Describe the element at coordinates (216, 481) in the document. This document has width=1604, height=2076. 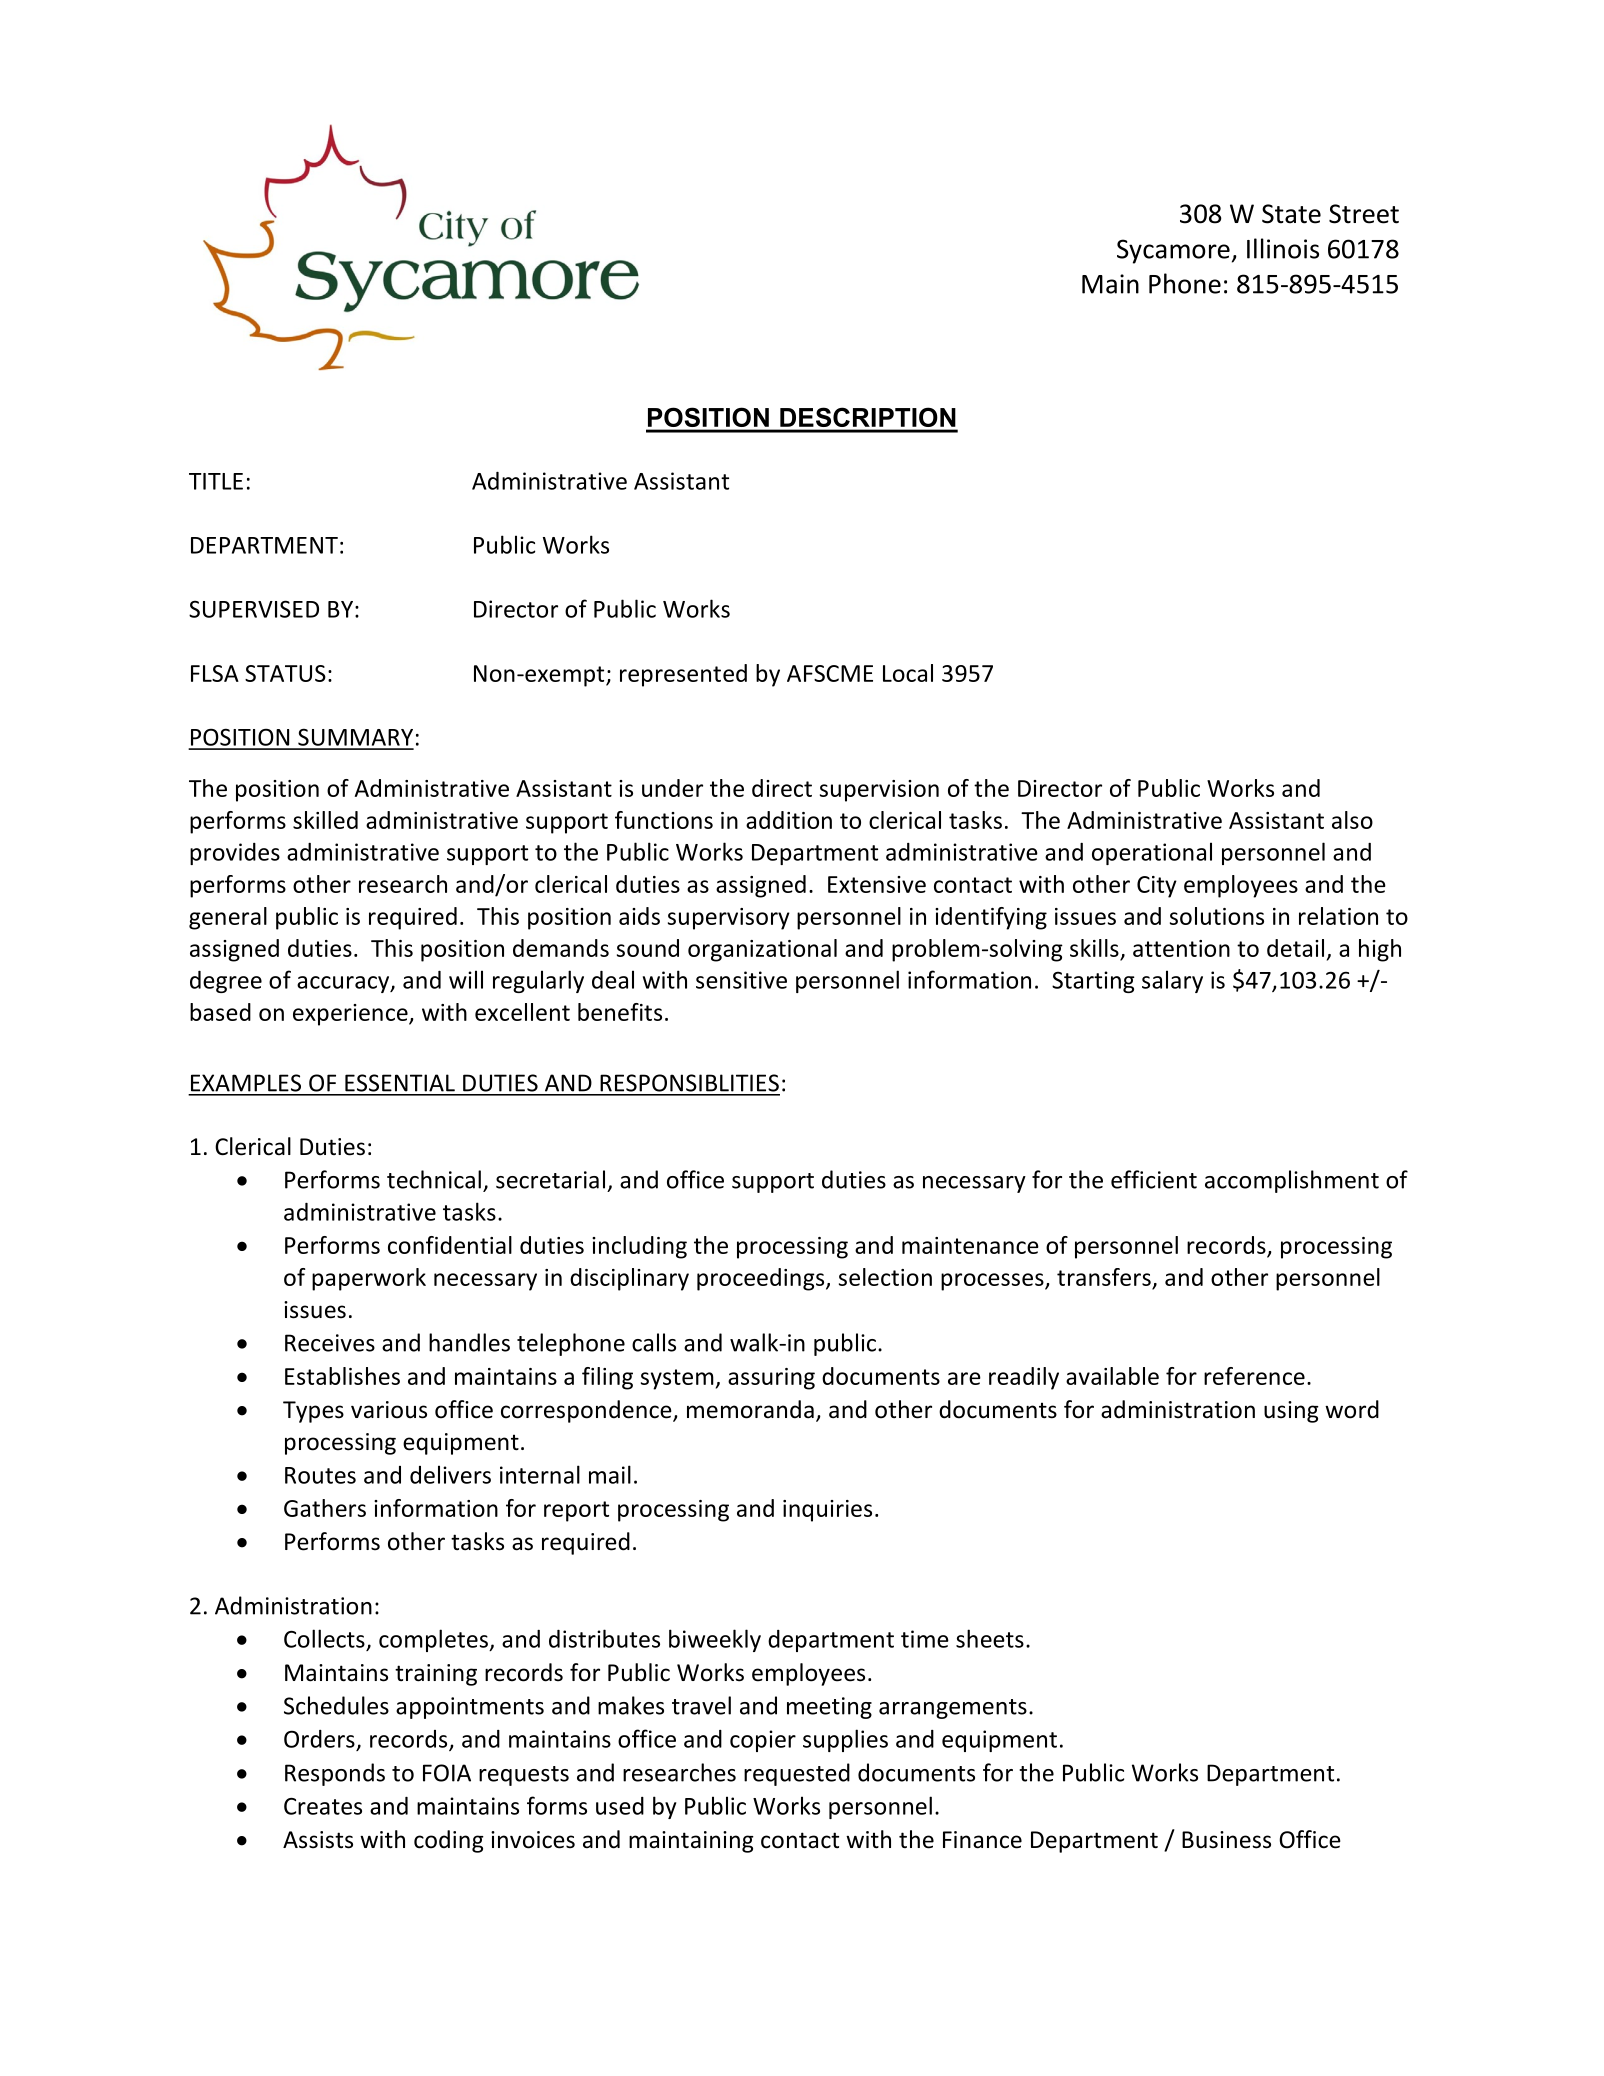
I see `TITLE` at that location.
